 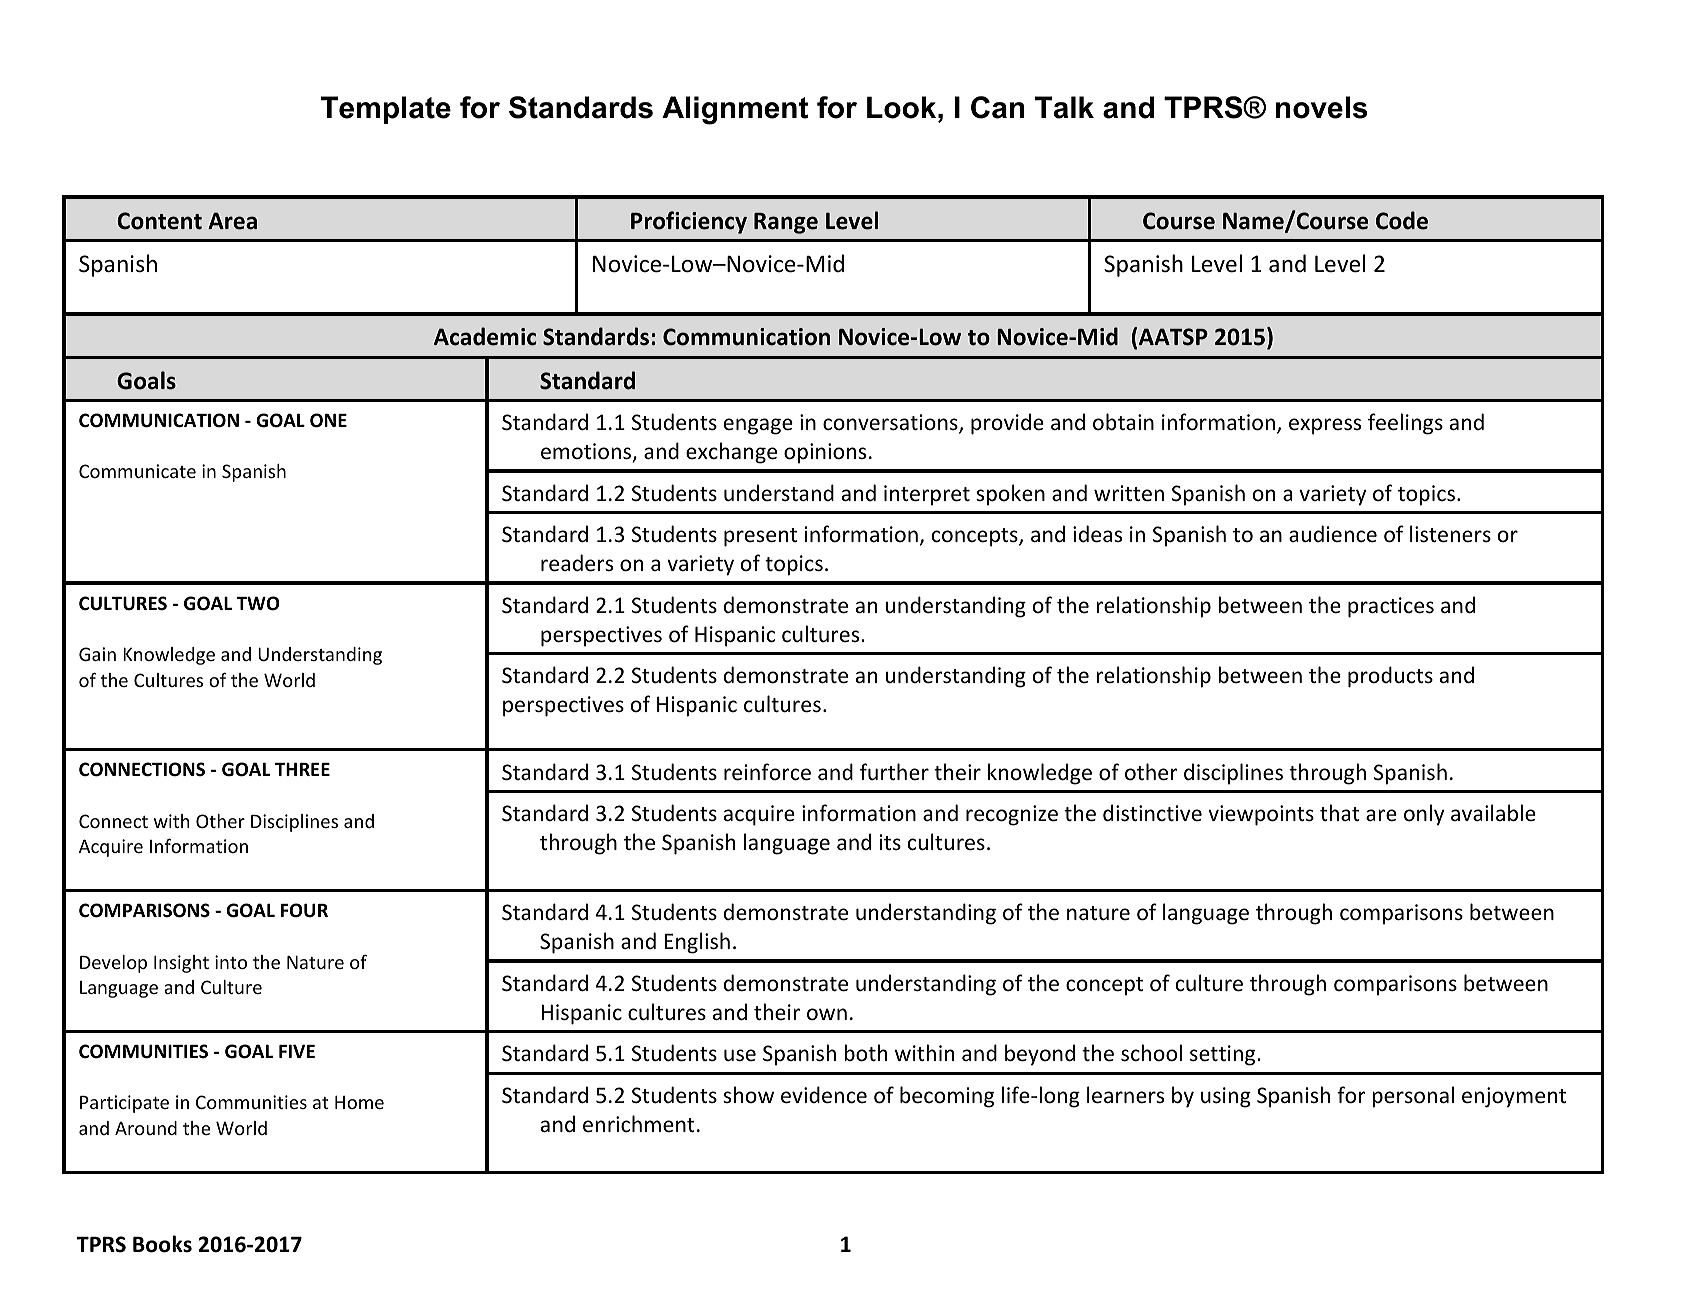 What do you see at coordinates (735, 110) in the screenshot?
I see `Alignment` at bounding box center [735, 110].
